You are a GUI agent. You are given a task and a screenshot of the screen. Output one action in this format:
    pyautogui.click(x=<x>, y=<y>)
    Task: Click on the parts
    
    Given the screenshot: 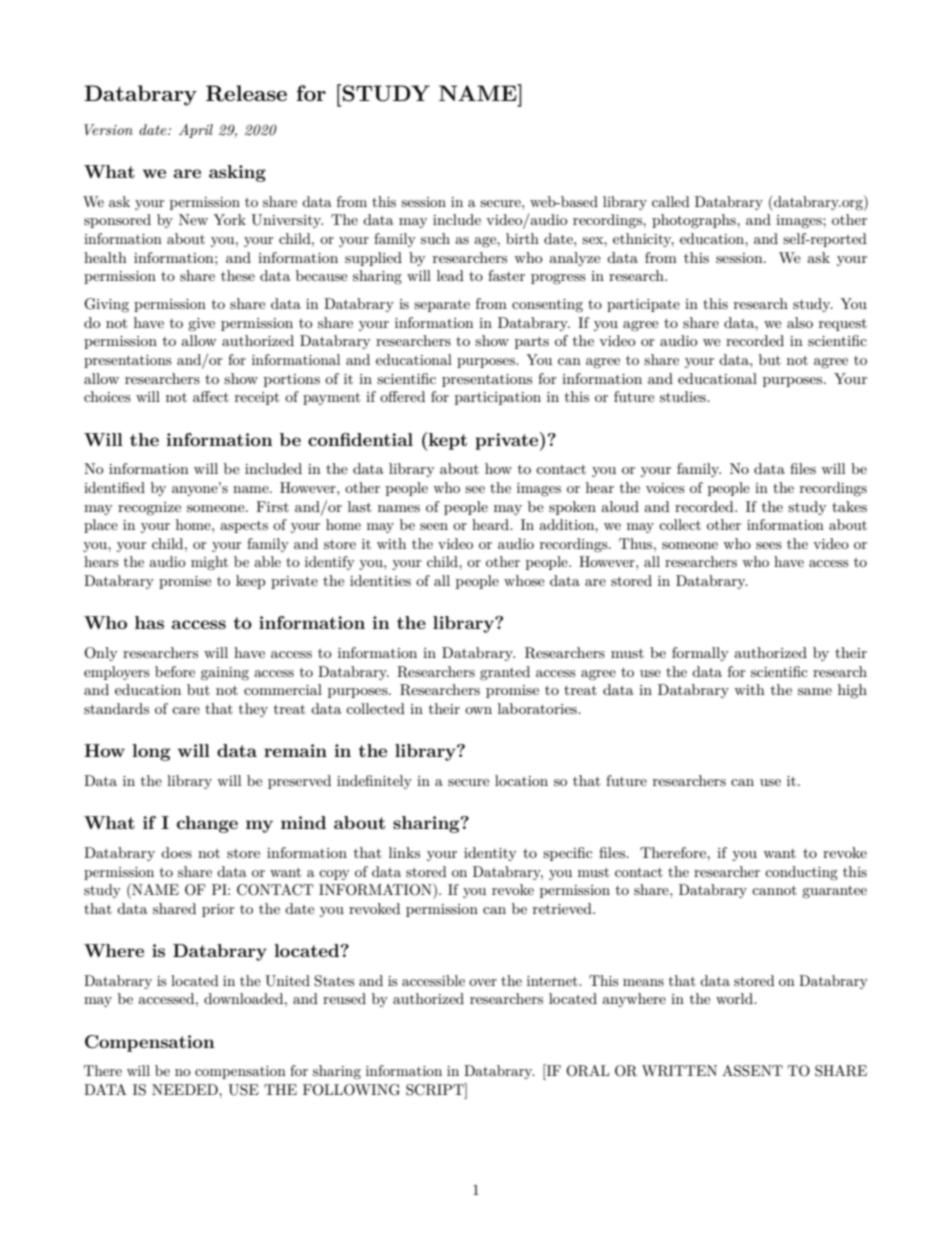 What is the action you would take?
    pyautogui.click(x=532, y=342)
